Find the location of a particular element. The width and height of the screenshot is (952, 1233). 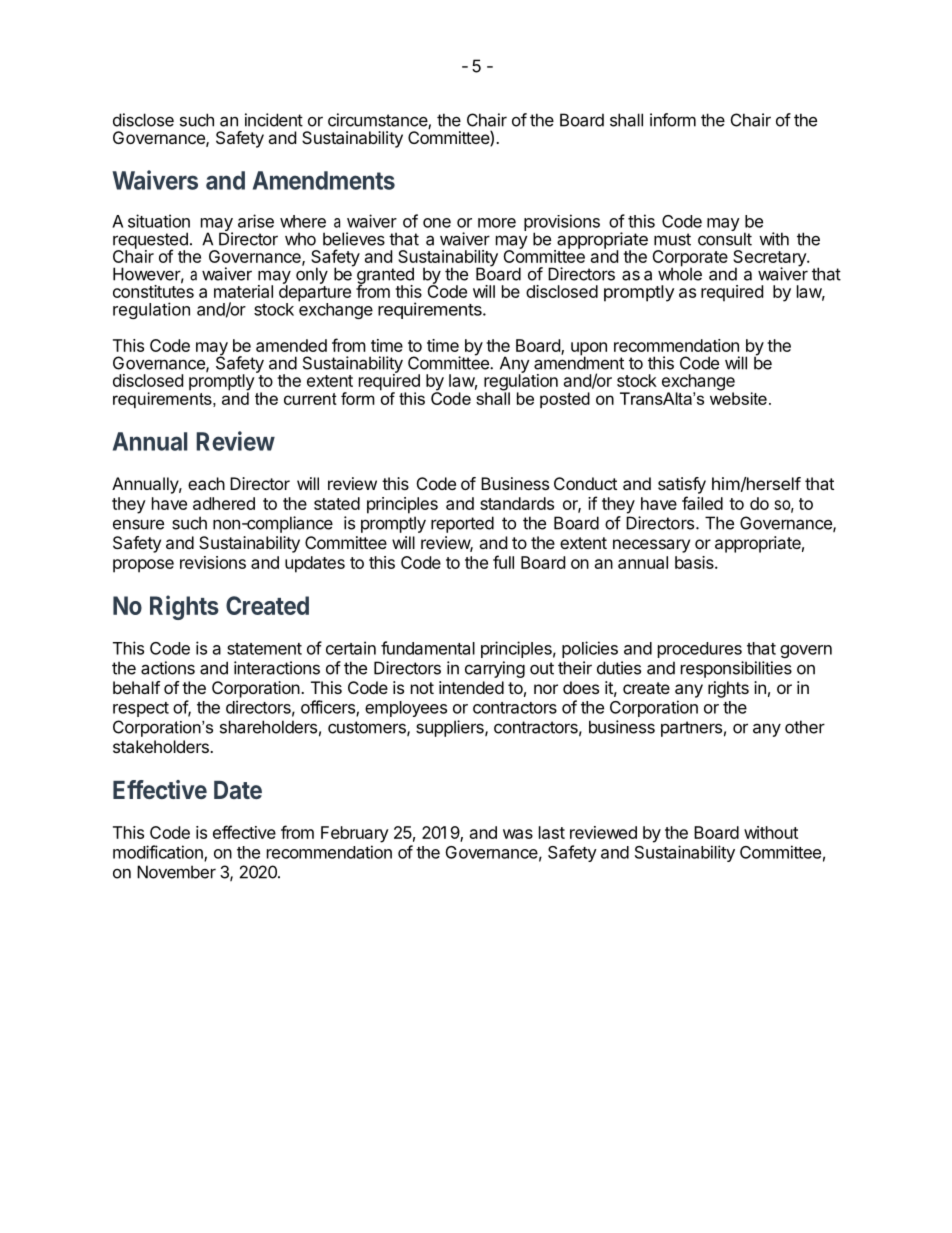

adhered is located at coordinates (224, 503).
